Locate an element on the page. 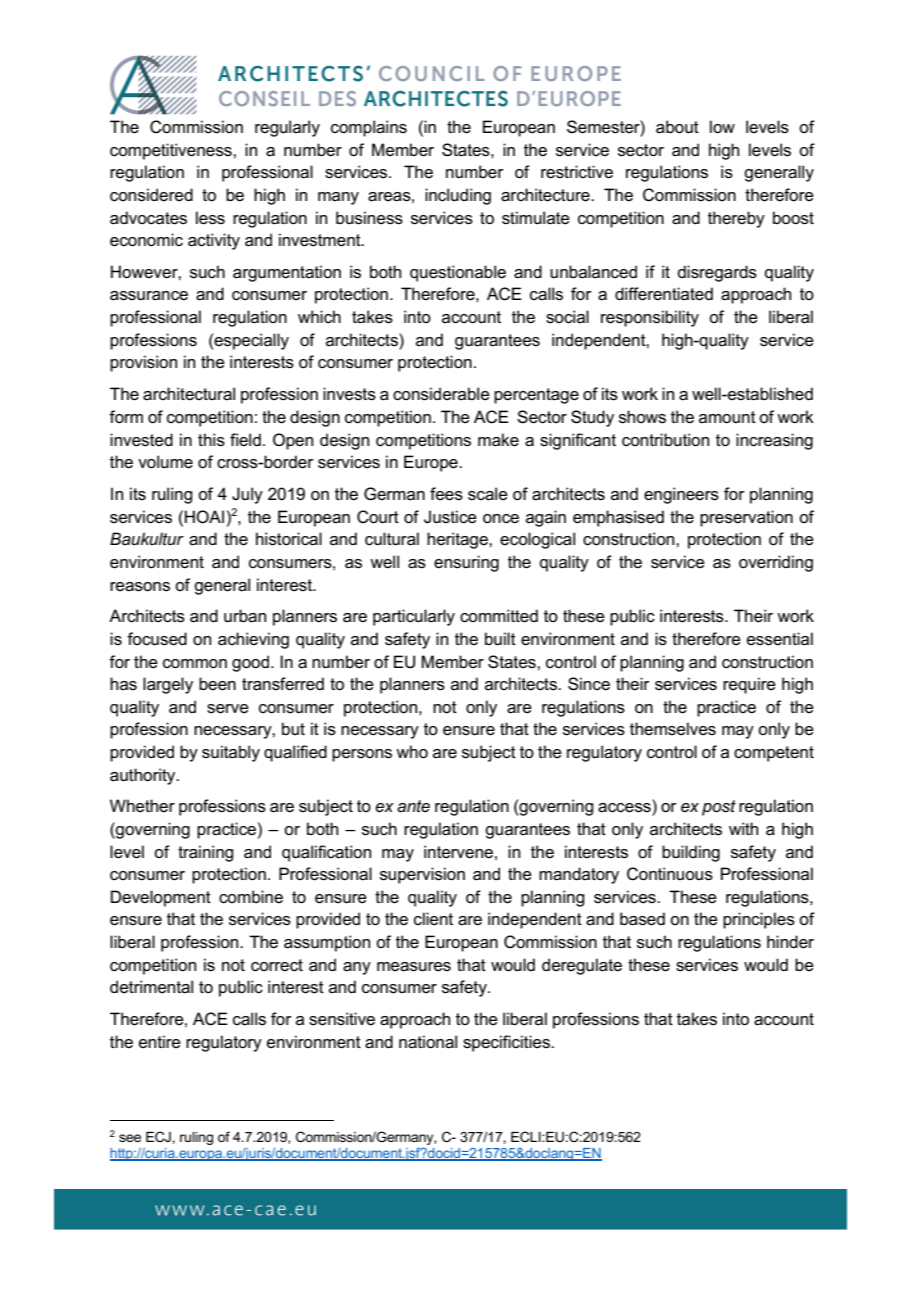 This page has height=1308, width=924. low is located at coordinates (722, 127).
